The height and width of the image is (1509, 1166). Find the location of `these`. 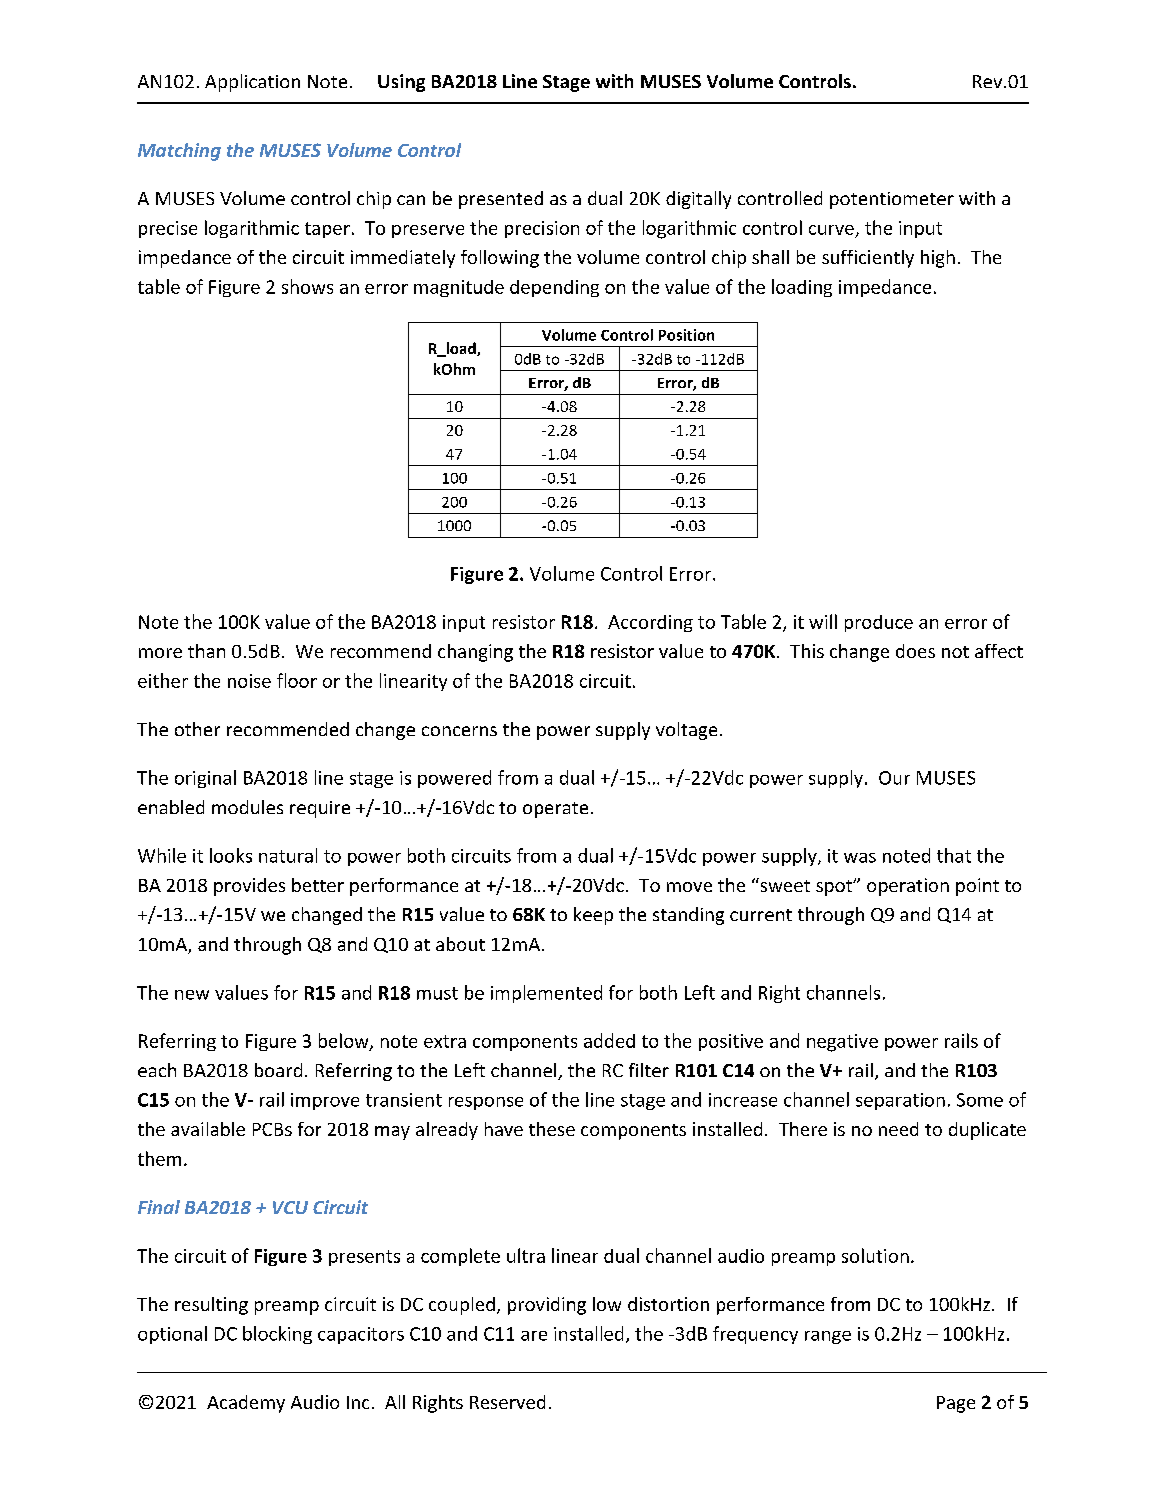

these is located at coordinates (552, 1129).
